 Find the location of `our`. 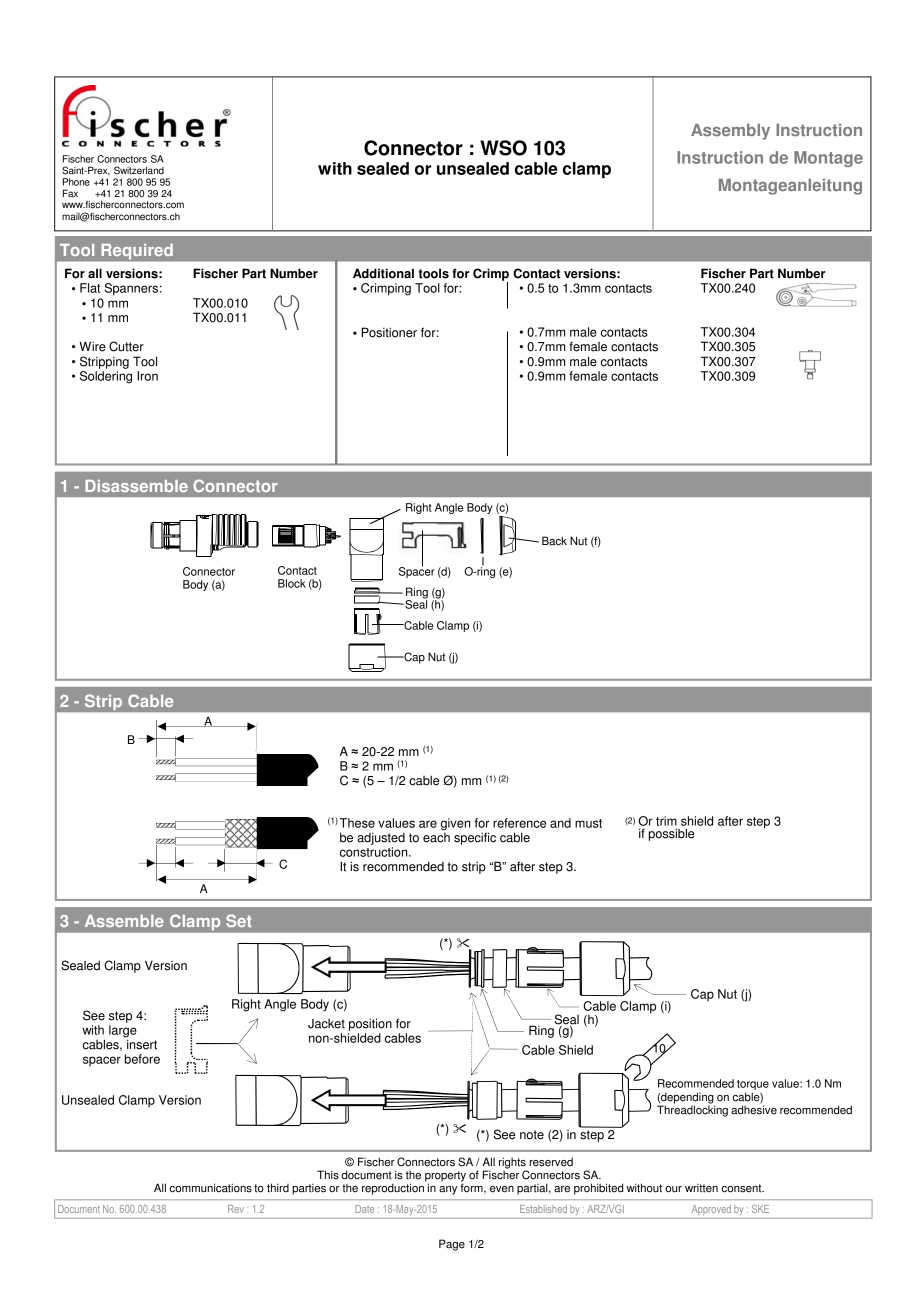

our is located at coordinates (673, 1189).
